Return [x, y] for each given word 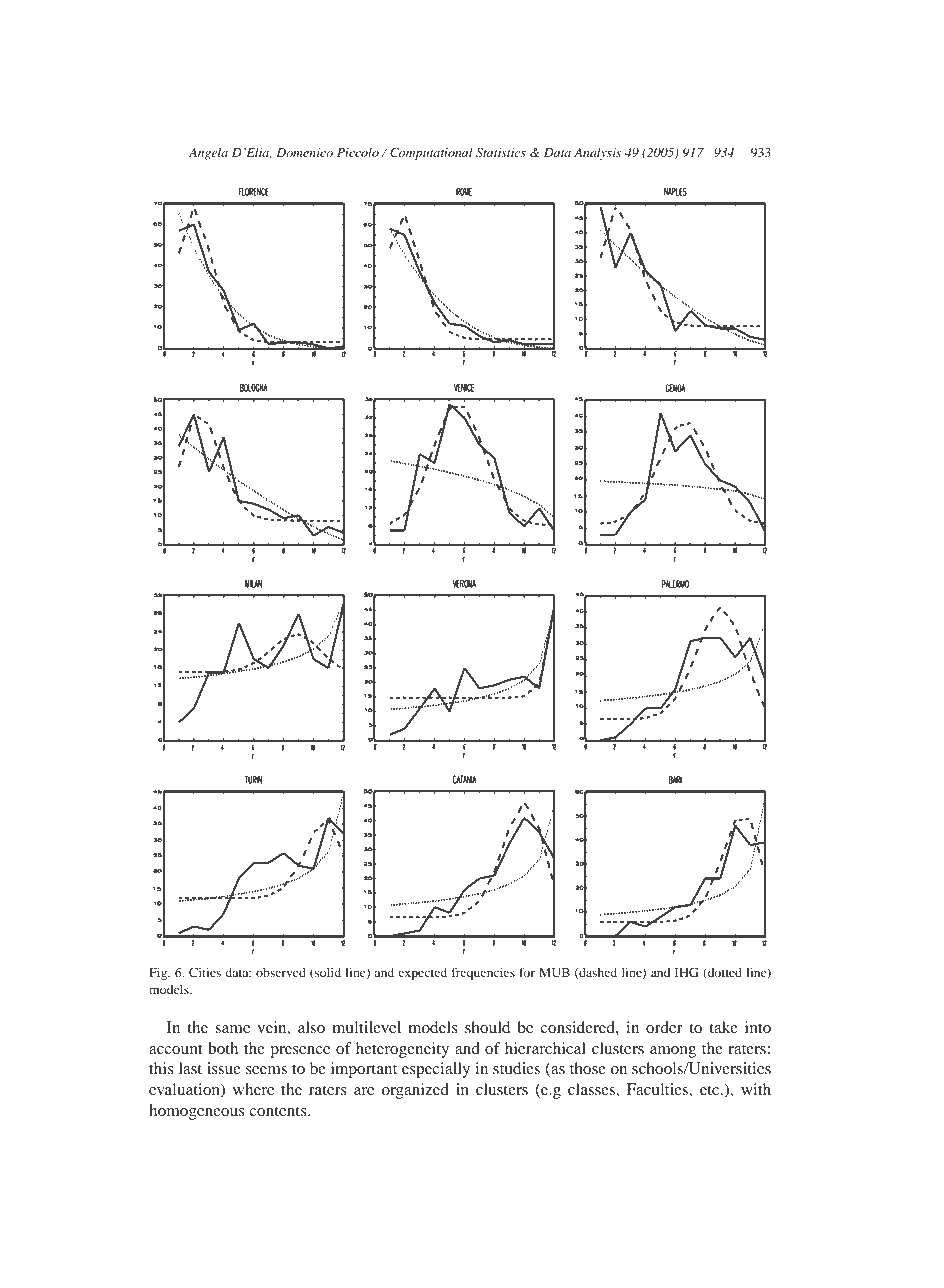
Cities [205, 972]
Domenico [304, 152]
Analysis [597, 153]
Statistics [501, 153]
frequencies [483, 973]
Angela [208, 153]
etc [711, 1090]
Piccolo [358, 152]
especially [436, 1070]
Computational [431, 153]
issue [224, 1068]
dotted [724, 973]
